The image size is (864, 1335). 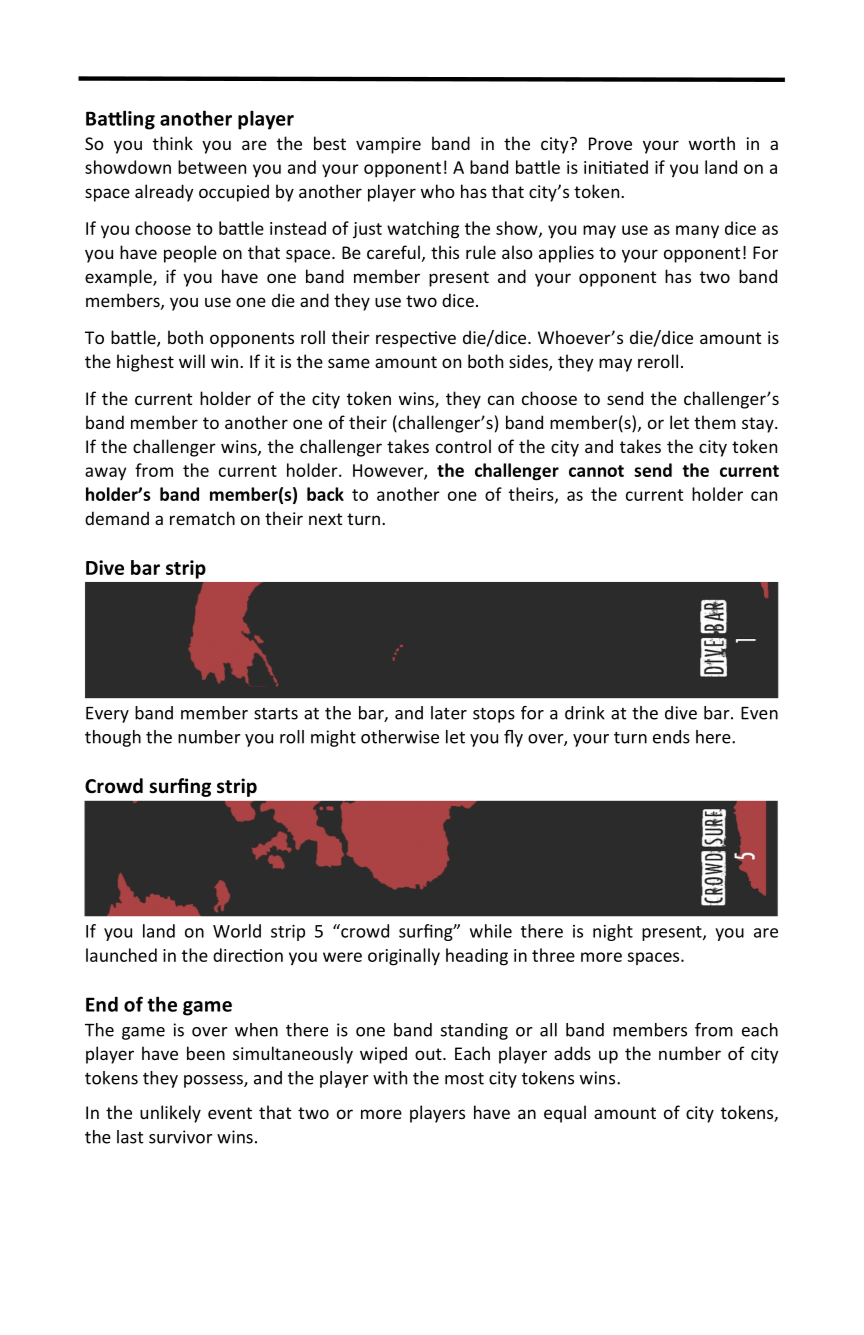 I want to click on vampire, so click(x=388, y=145).
